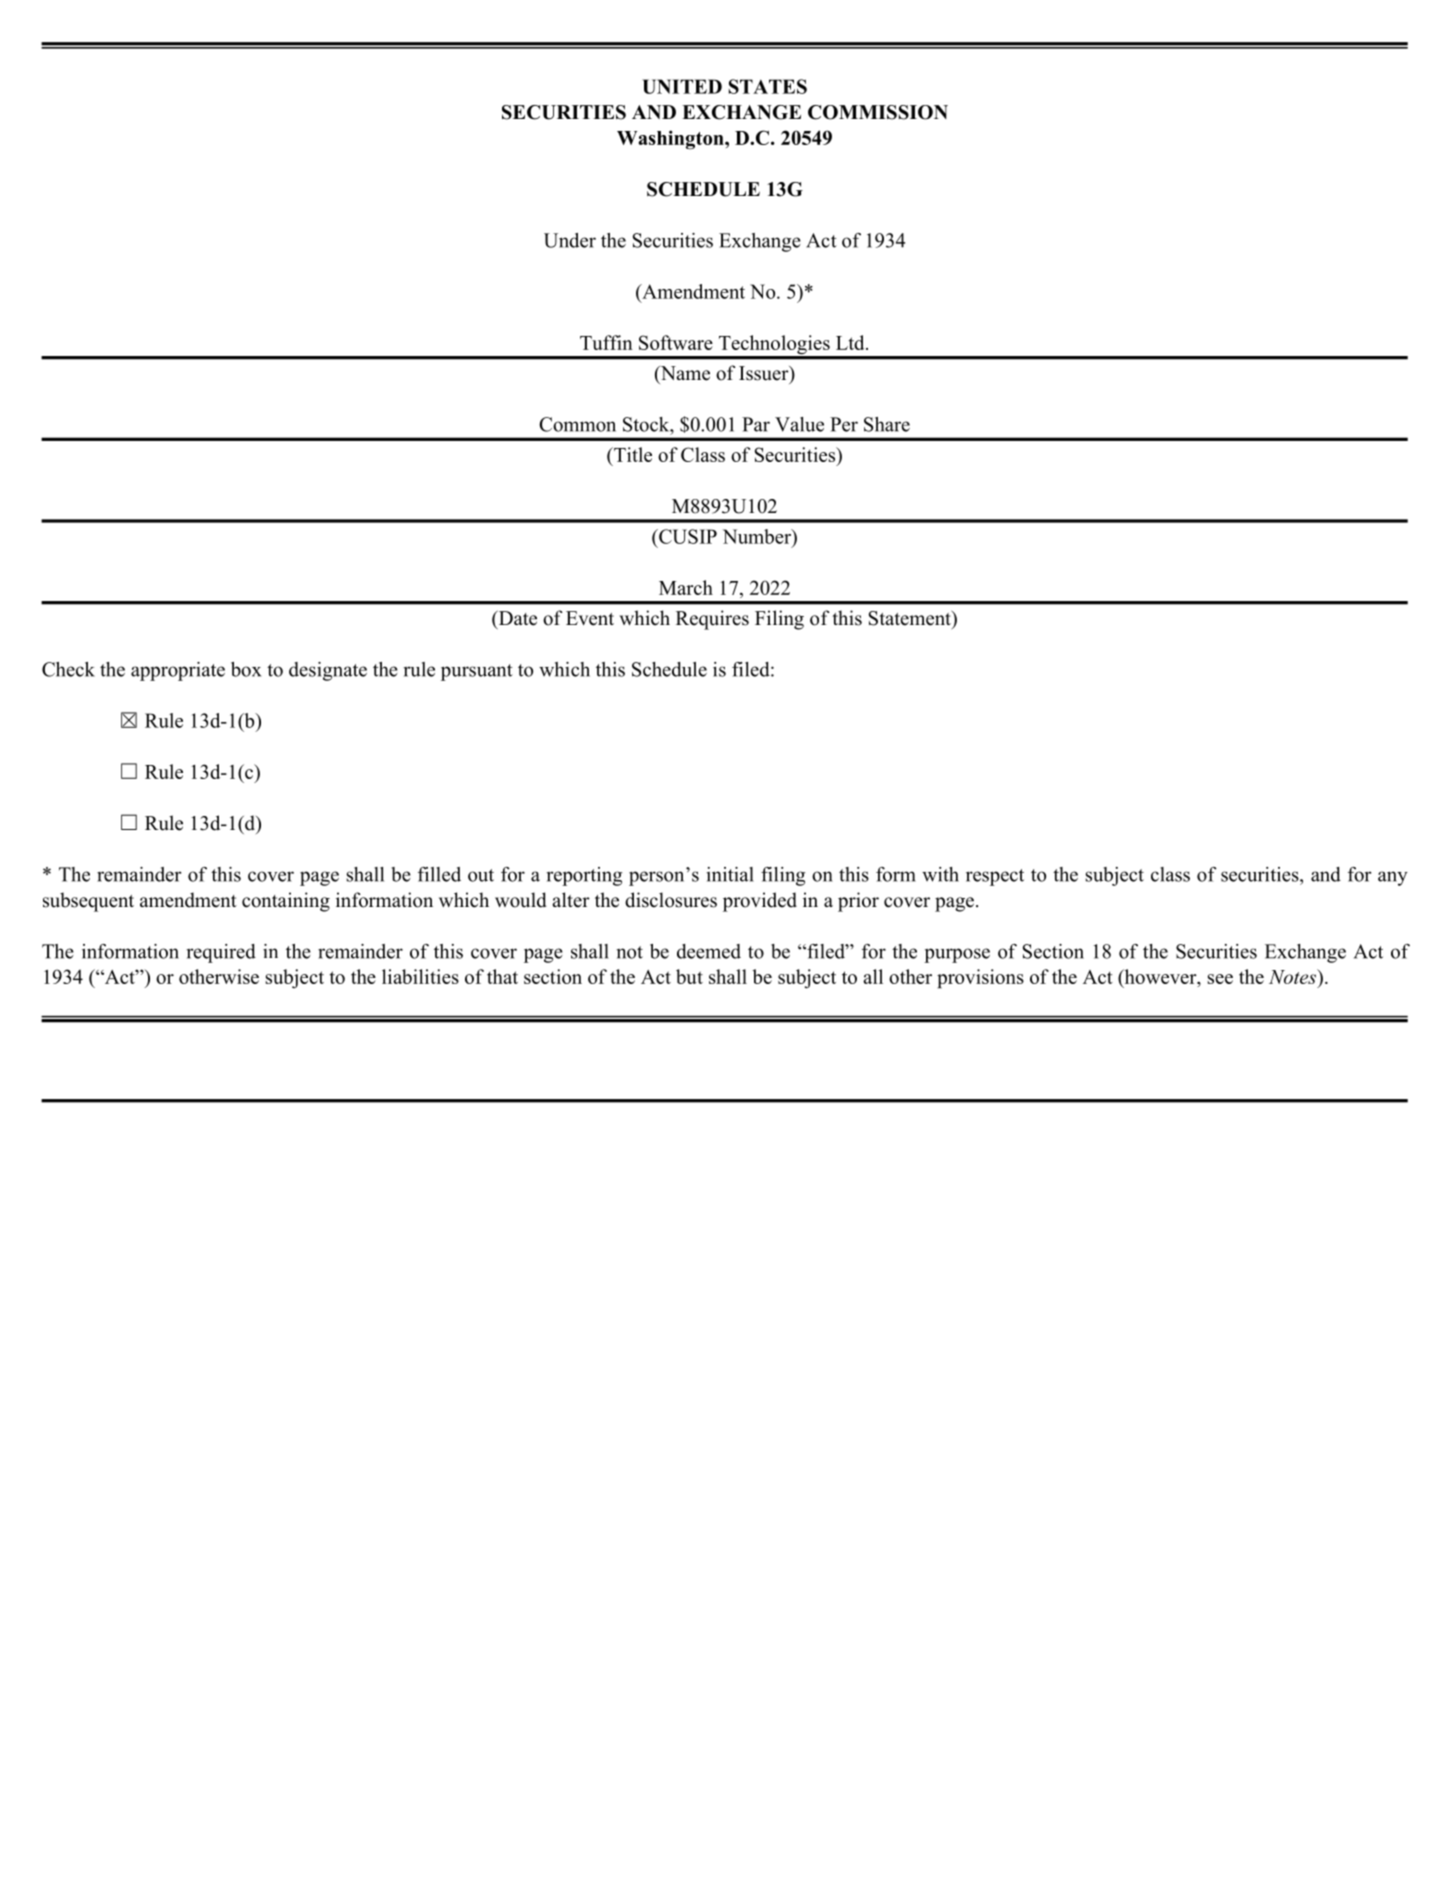  What do you see at coordinates (768, 86) in the document?
I see `STATES` at bounding box center [768, 86].
